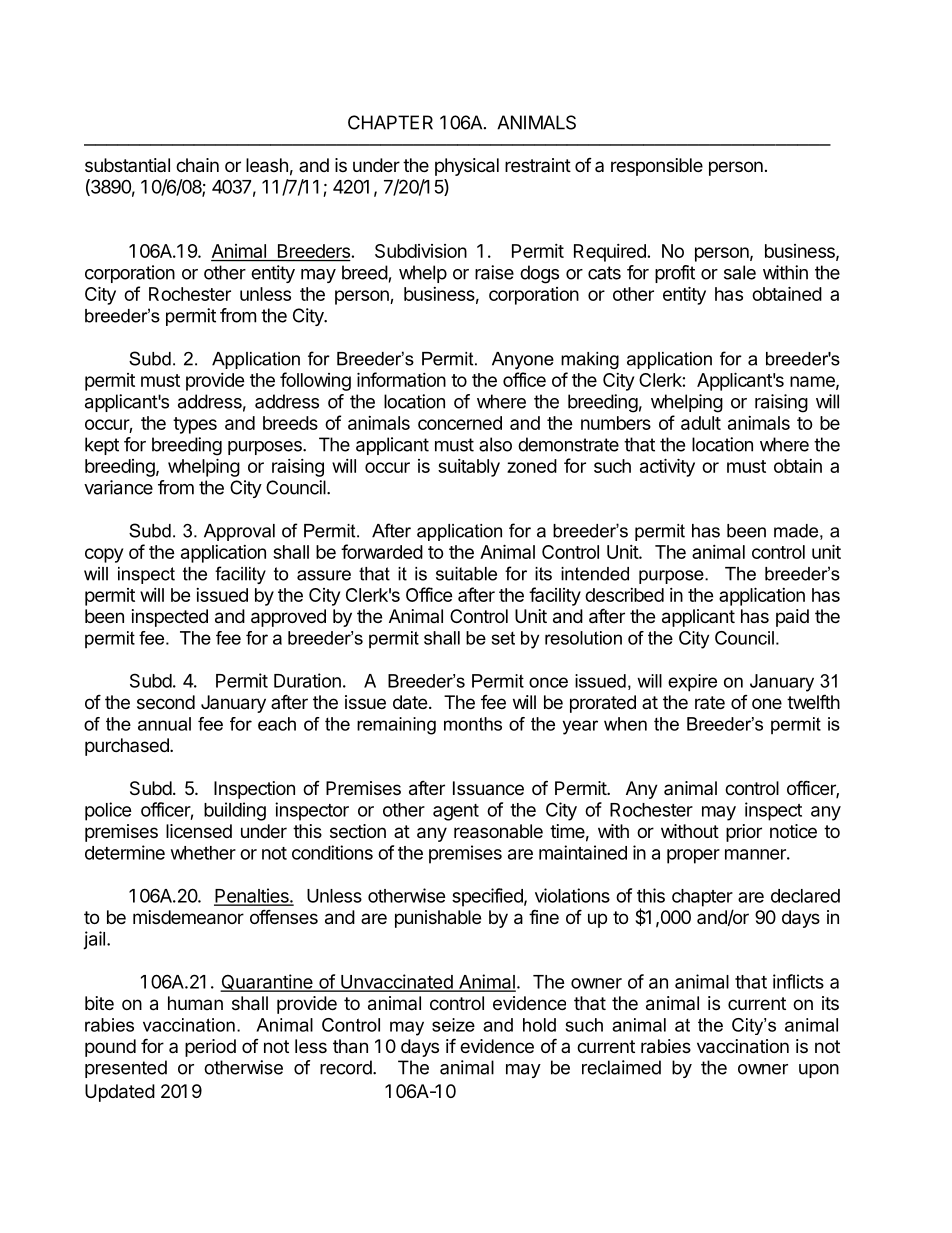  I want to click on responsible, so click(657, 167).
